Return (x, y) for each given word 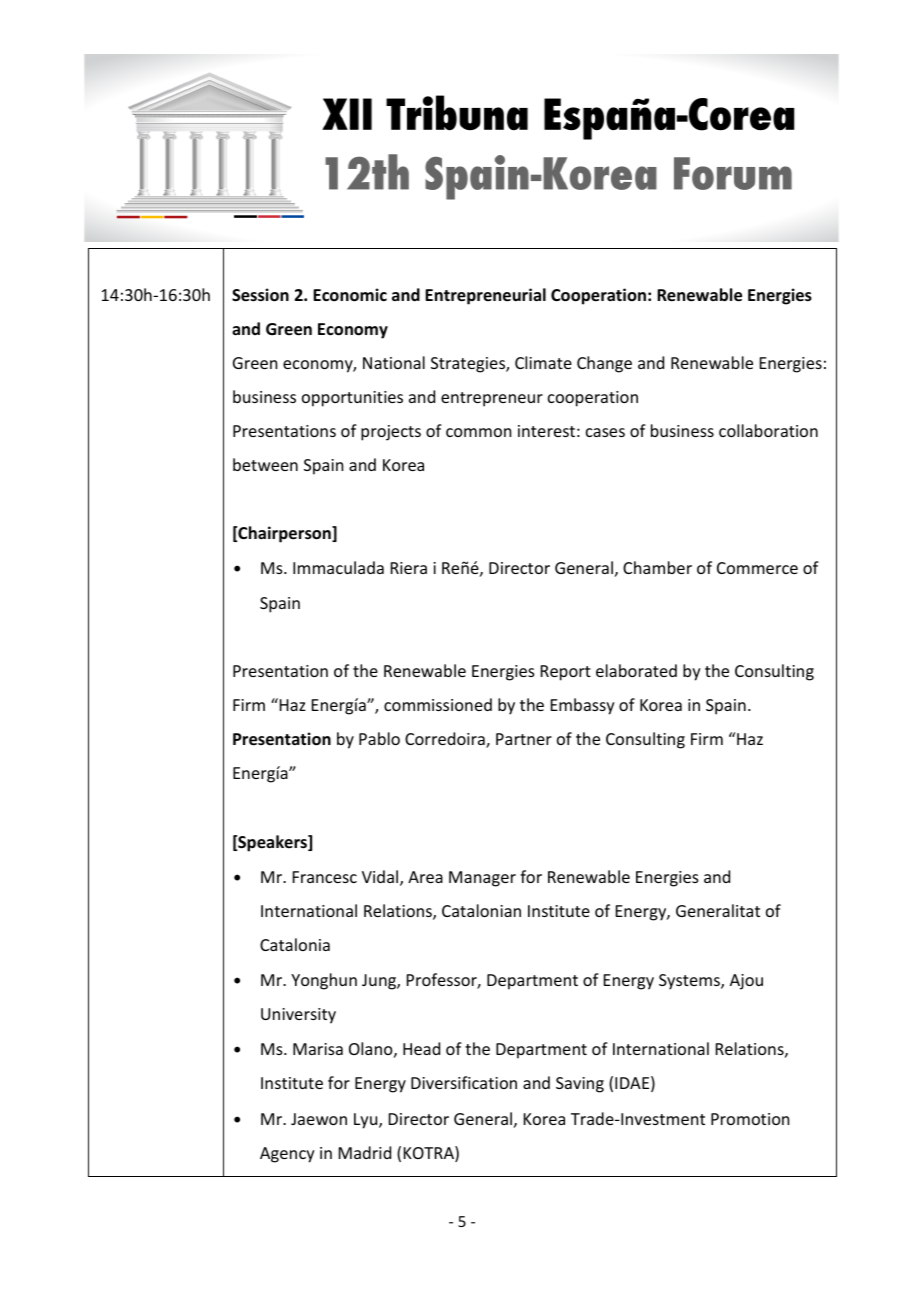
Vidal (381, 878)
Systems (690, 982)
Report (566, 673)
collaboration (768, 430)
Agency (287, 1155)
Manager (482, 879)
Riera (409, 568)
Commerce (757, 568)
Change (604, 364)
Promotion (750, 1119)
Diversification (464, 1082)
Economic (350, 295)
